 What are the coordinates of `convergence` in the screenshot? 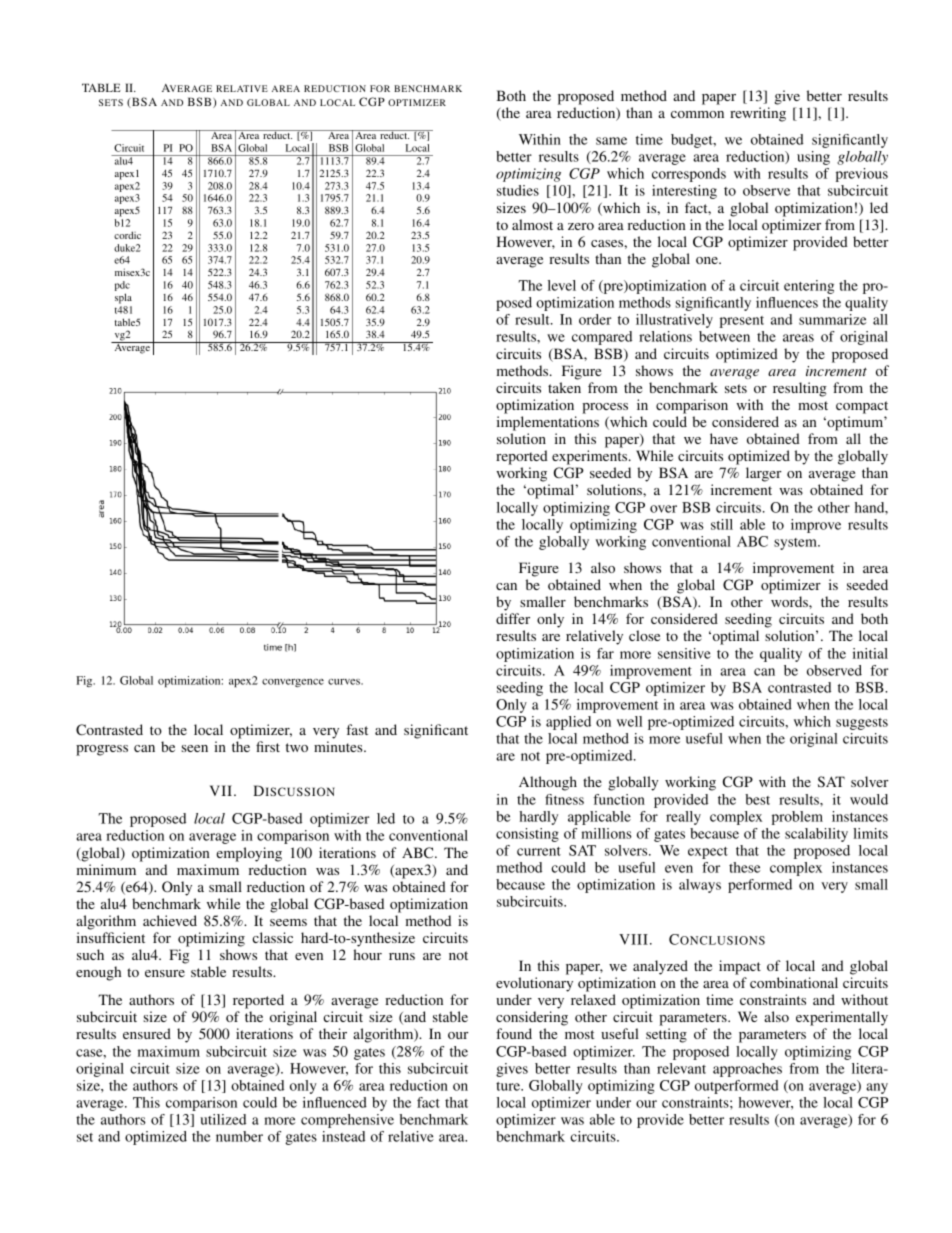 It's located at (293, 683).
